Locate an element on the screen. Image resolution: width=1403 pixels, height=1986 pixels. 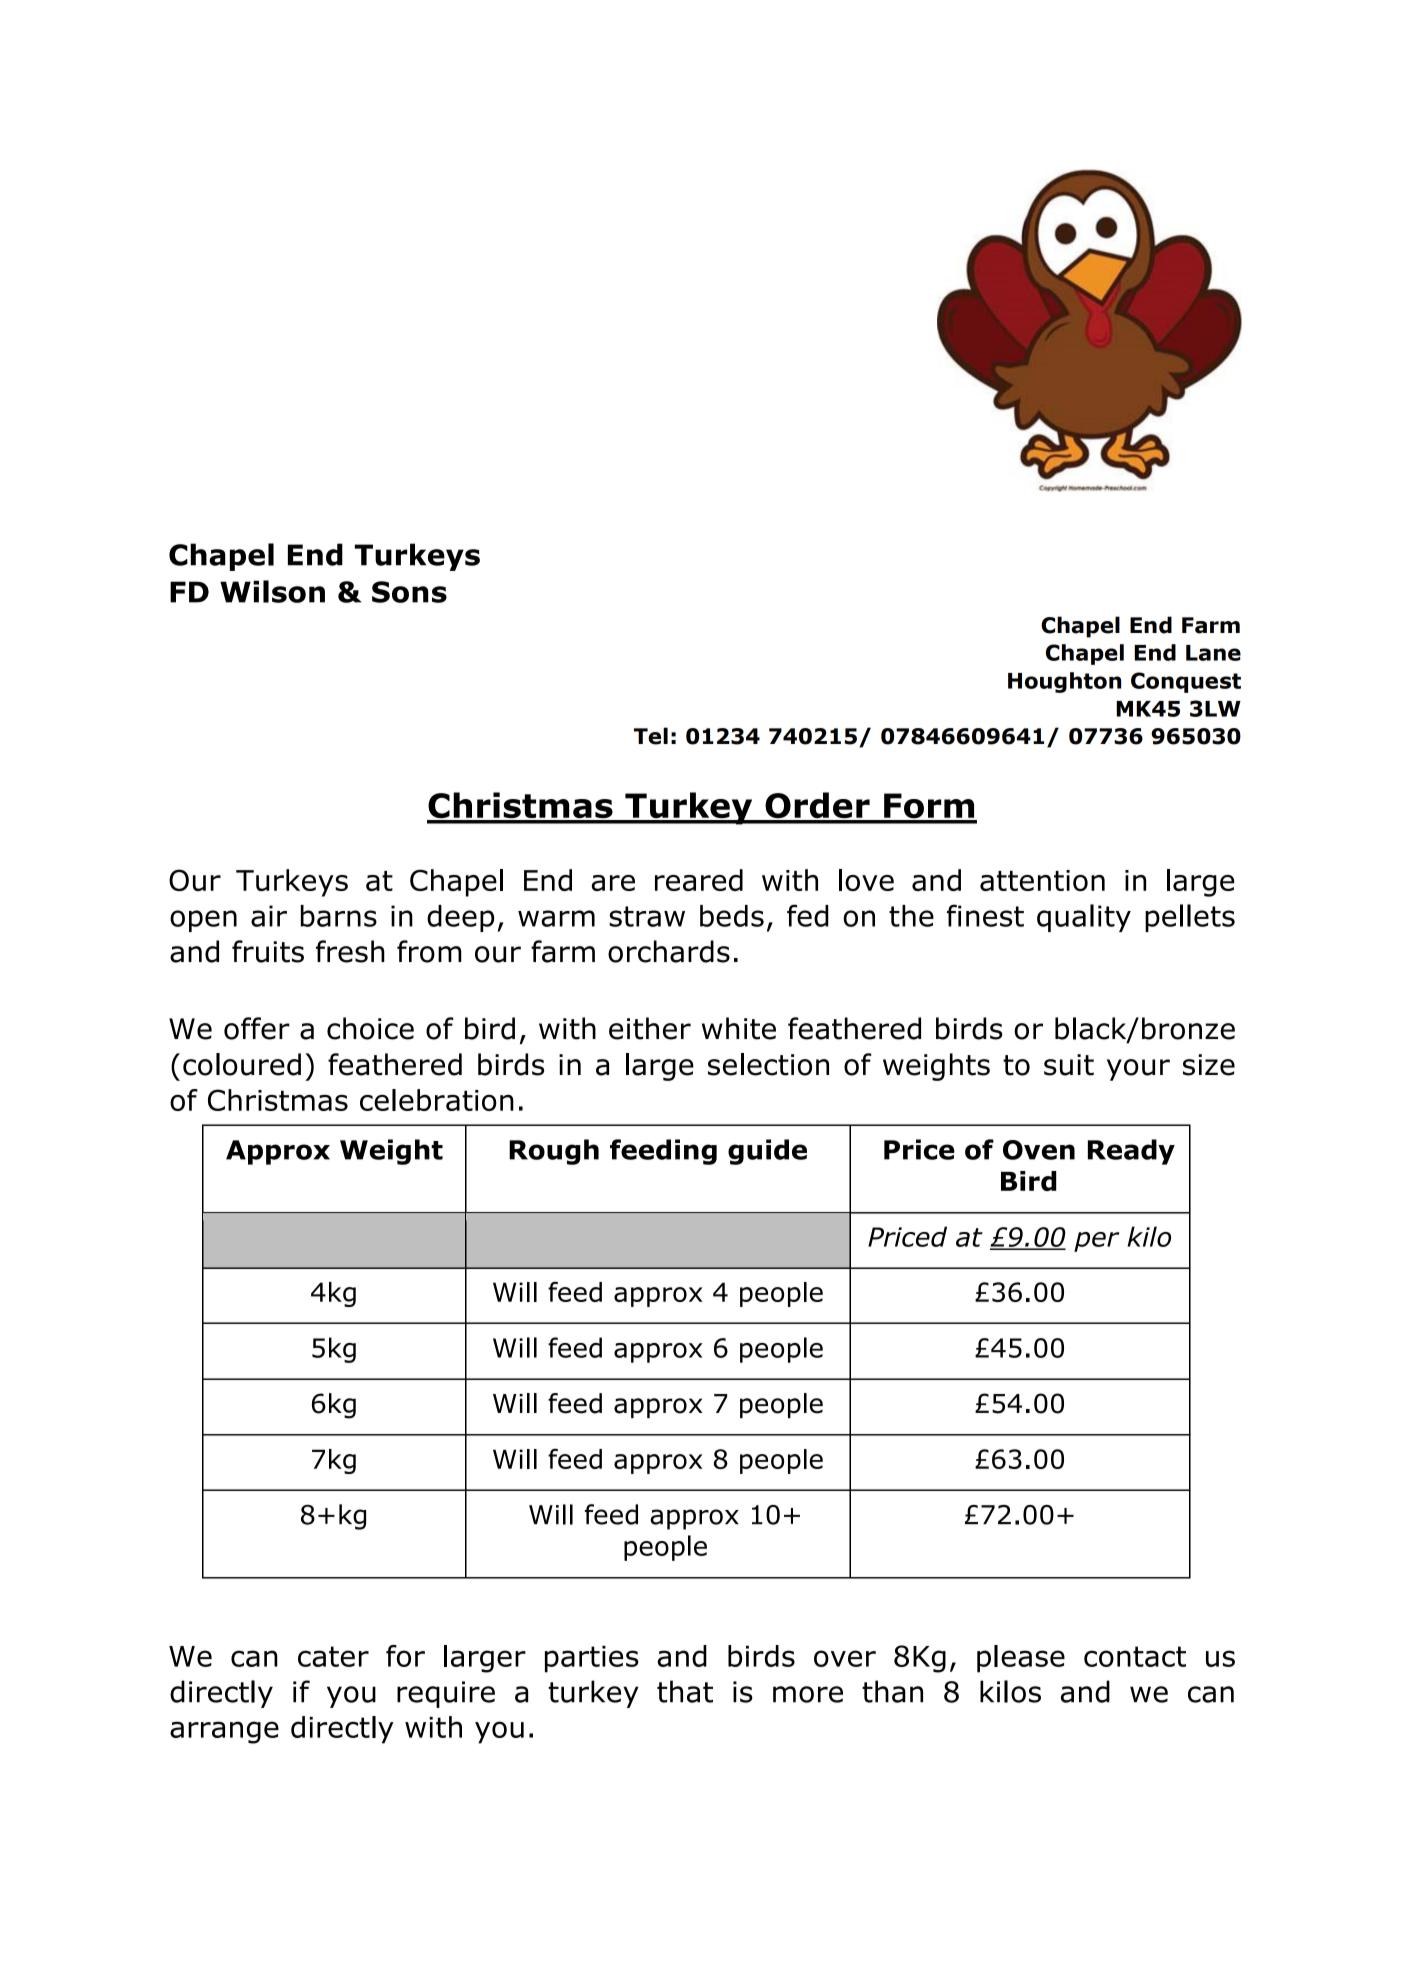
Houghton is located at coordinates (1064, 682).
